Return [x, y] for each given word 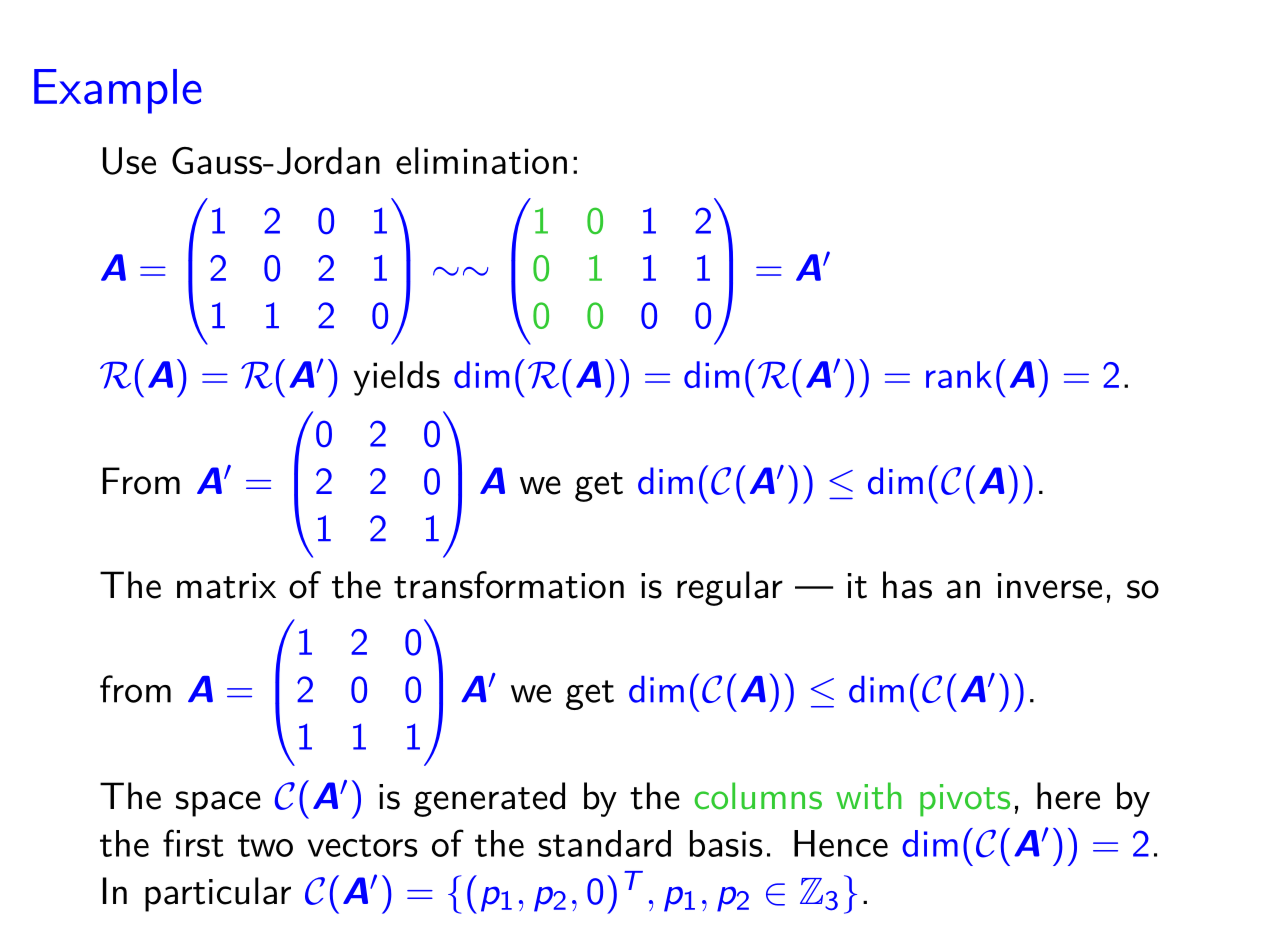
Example [118, 91]
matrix [226, 586]
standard [604, 843]
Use [129, 161]
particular [218, 894]
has [907, 585]
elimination [481, 160]
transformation [509, 585]
